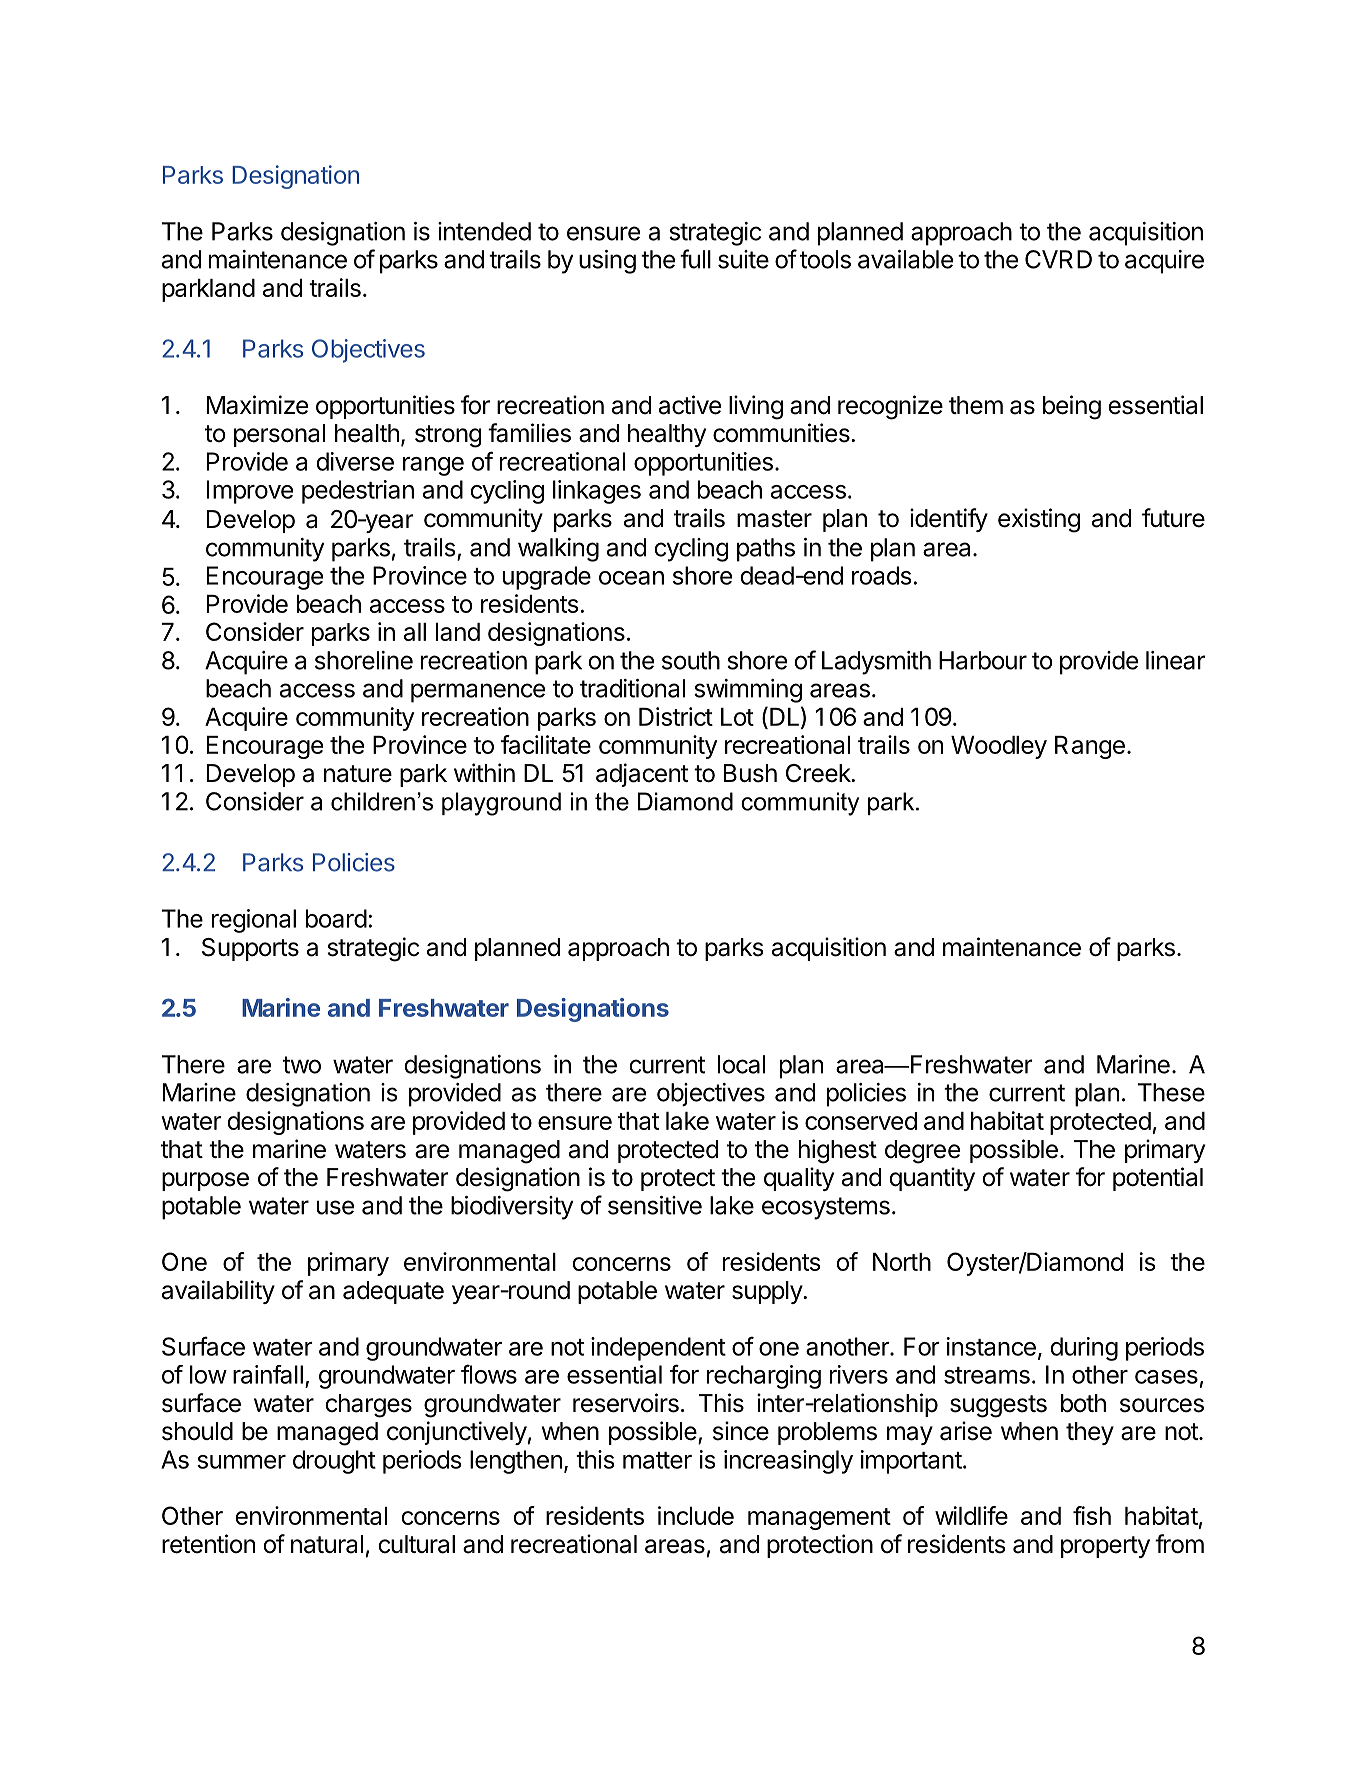 This page has width=1365, height=1767. Describe the element at coordinates (983, 660) in the page. I see `Harbour` at that location.
